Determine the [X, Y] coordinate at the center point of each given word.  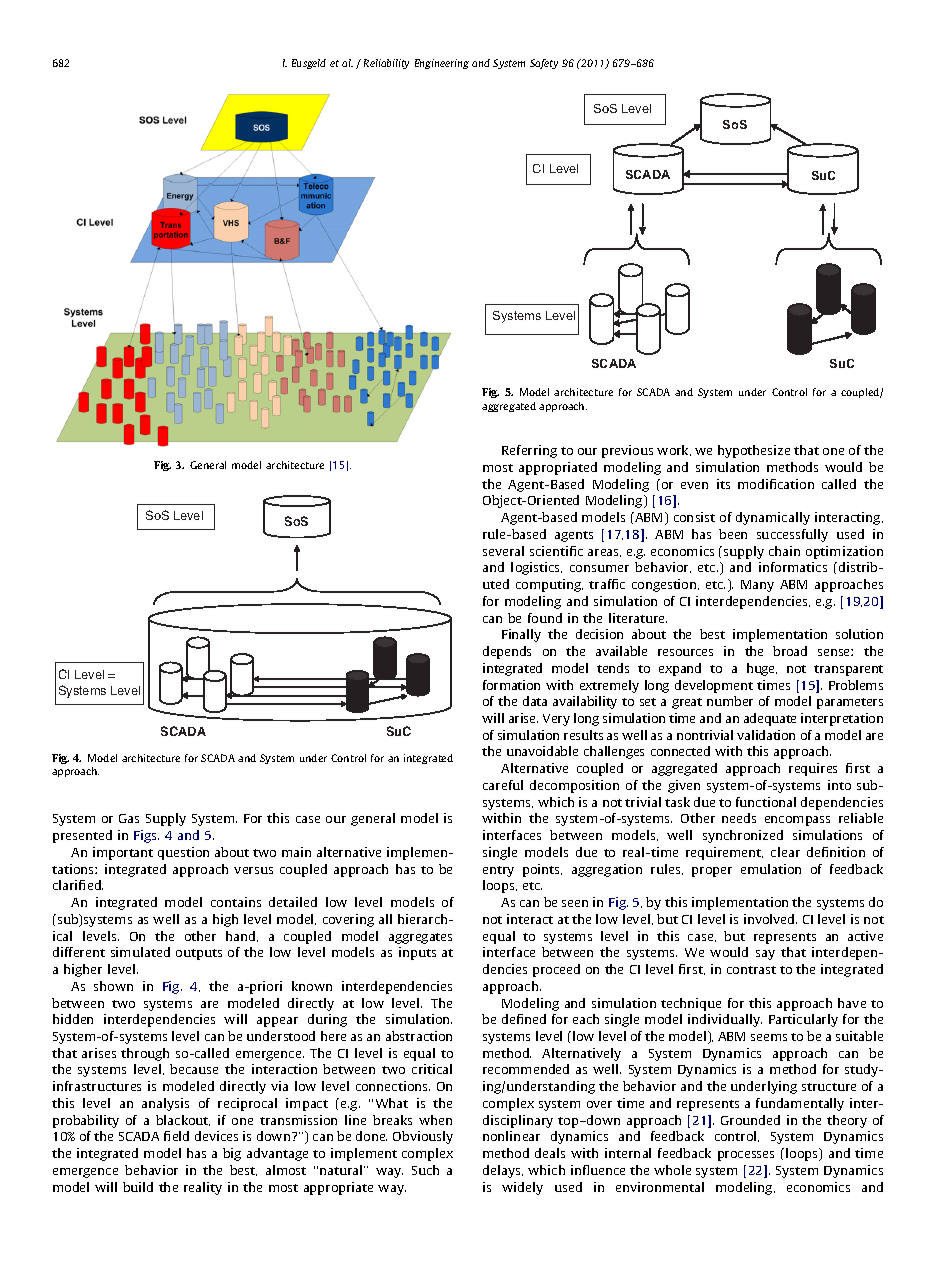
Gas [129, 818]
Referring [529, 451]
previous [627, 451]
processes [746, 1156]
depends [507, 652]
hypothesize [754, 451]
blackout [183, 1120]
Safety [544, 64]
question [183, 853]
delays [503, 1171]
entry [498, 871]
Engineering [442, 64]
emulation [771, 869]
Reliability [386, 64]
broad [790, 651]
